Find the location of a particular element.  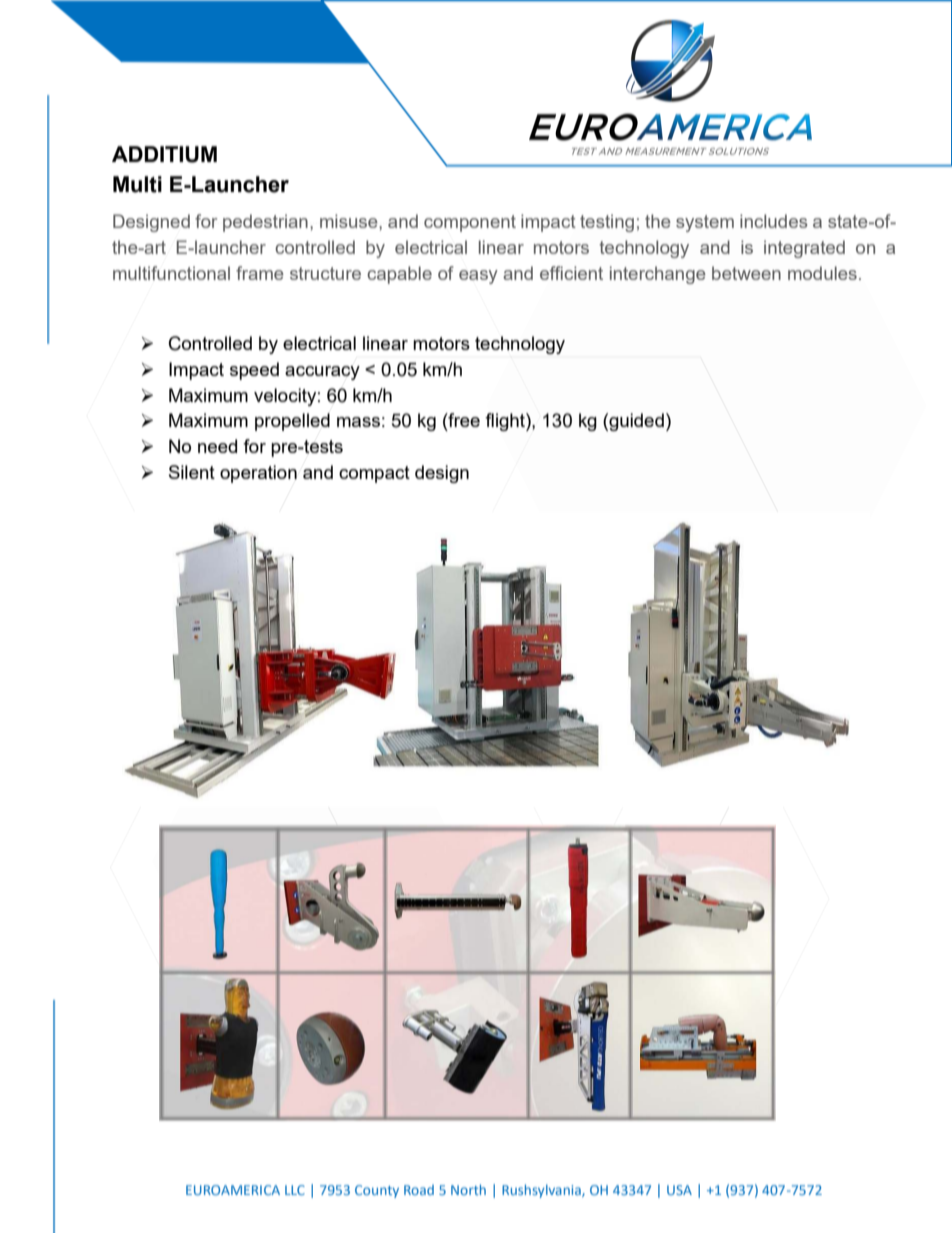

LLC is located at coordinates (295, 1190).
